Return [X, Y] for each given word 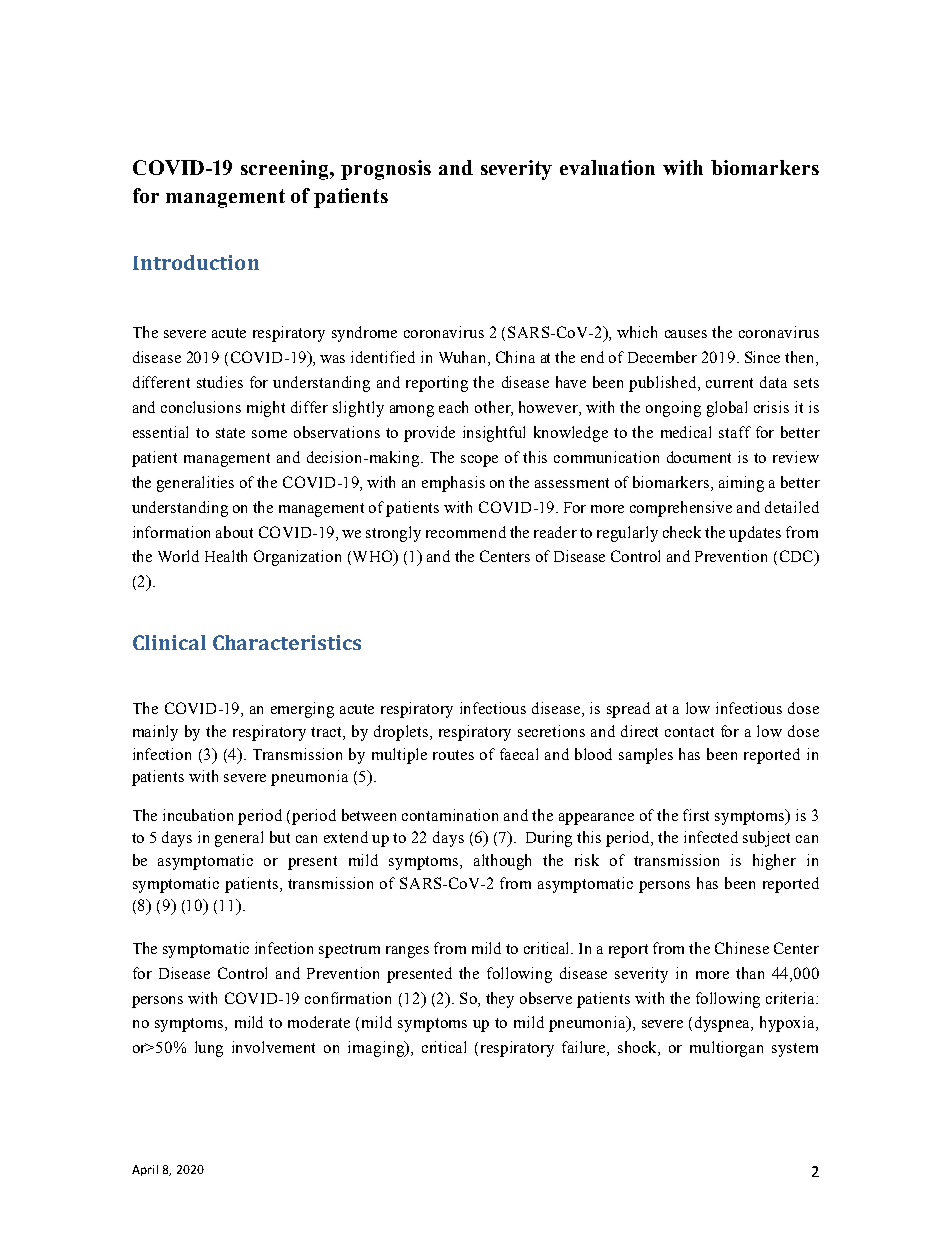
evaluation [607, 167]
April [145, 1170]
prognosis [386, 170]
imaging [377, 1049]
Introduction [196, 262]
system [795, 1050]
